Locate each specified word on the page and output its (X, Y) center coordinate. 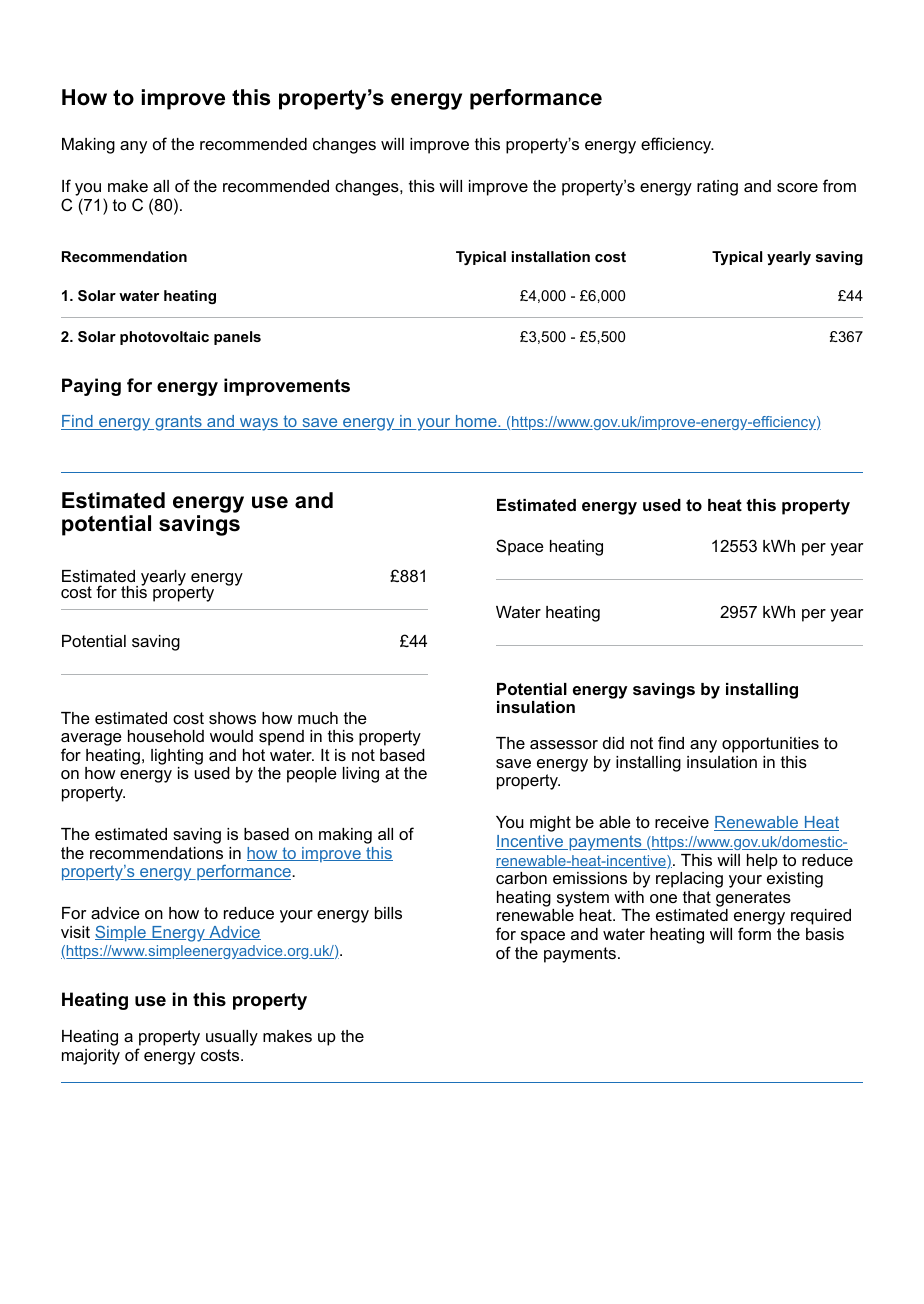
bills (388, 913)
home (476, 422)
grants (178, 423)
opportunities (770, 745)
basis (825, 934)
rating (717, 188)
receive (682, 822)
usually (232, 1038)
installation (551, 256)
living (361, 775)
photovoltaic (164, 338)
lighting (177, 757)
